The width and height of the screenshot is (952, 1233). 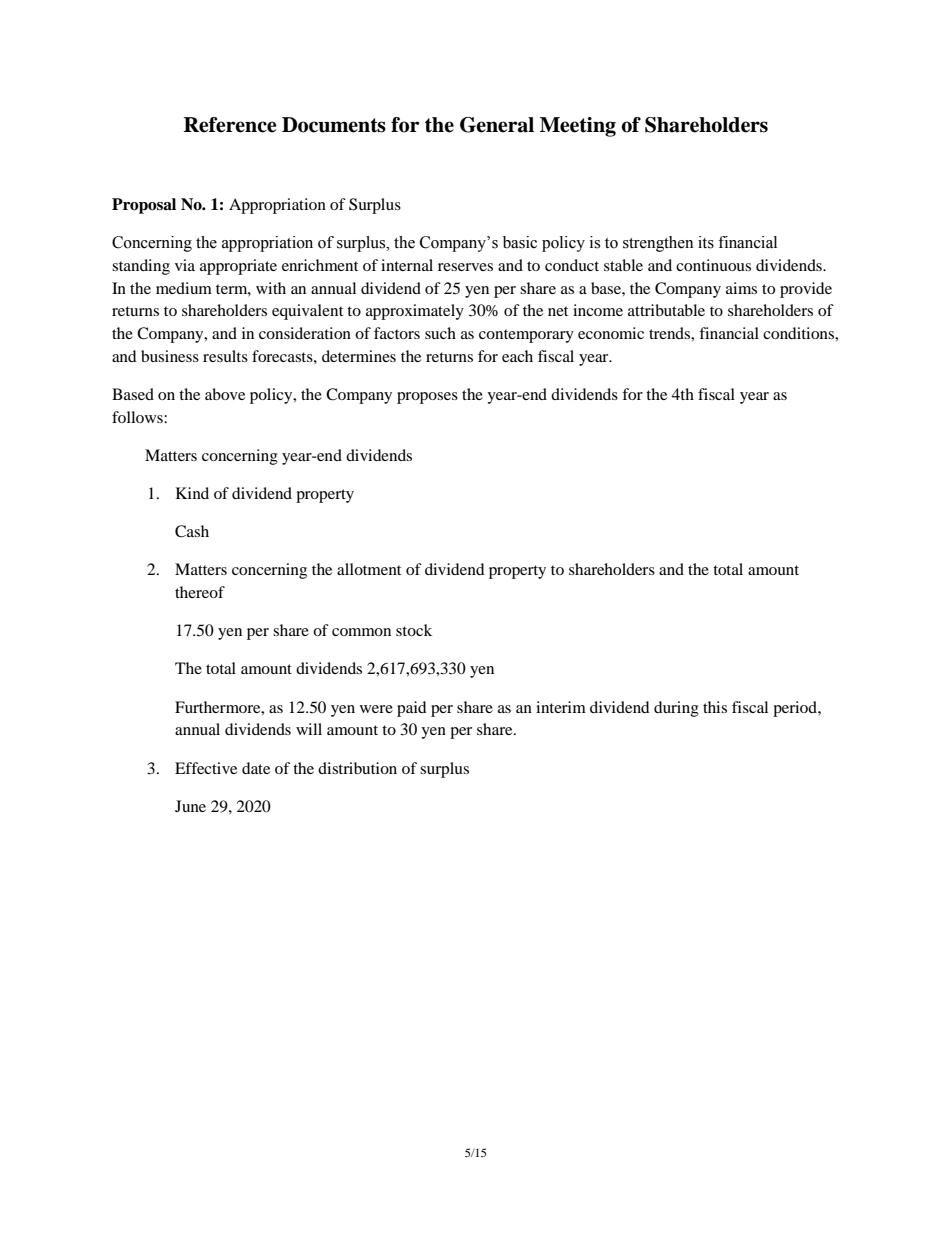 What do you see at coordinates (200, 592) in the screenshot?
I see `thereof` at bounding box center [200, 592].
